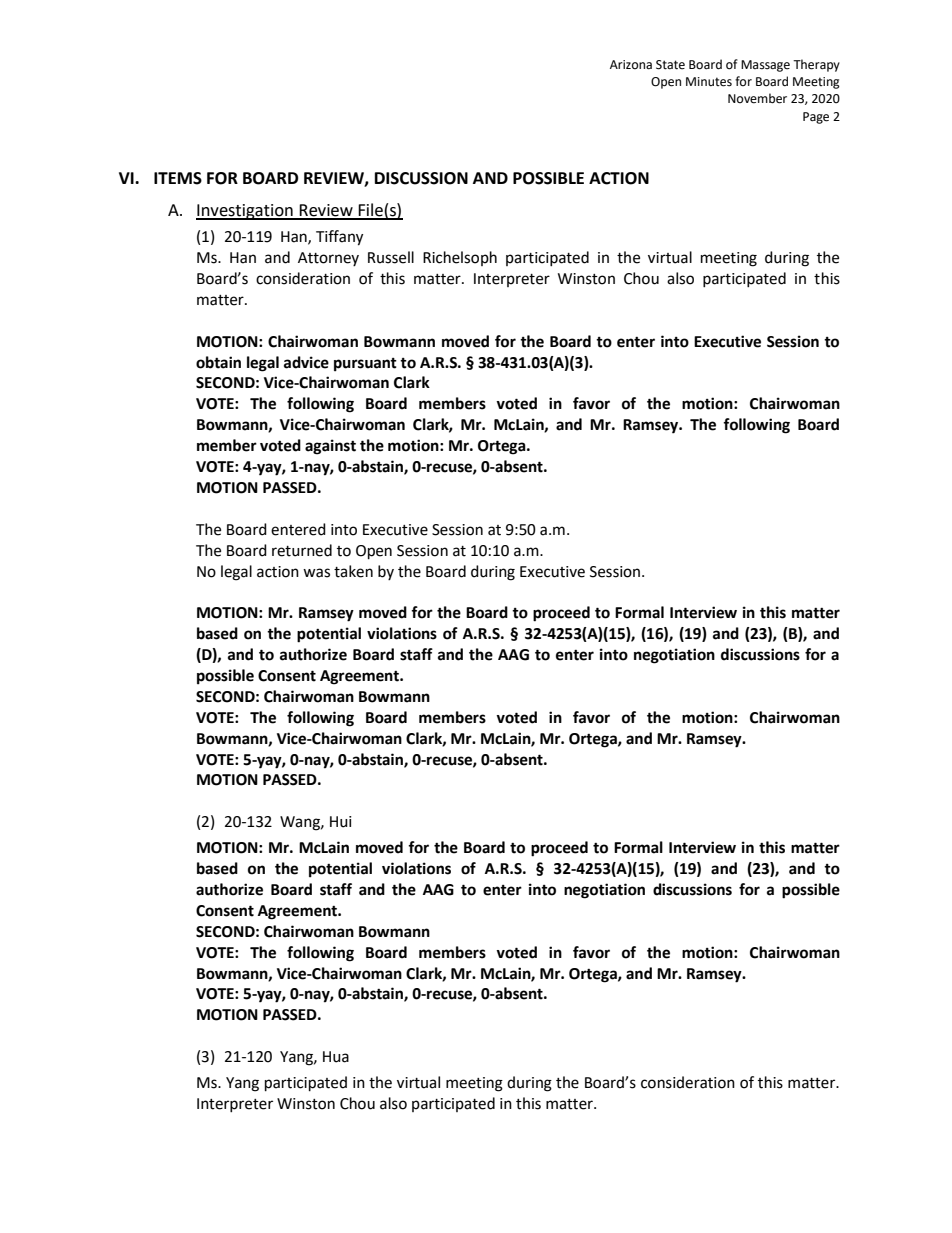 The height and width of the screenshot is (1233, 952). What do you see at coordinates (330, 447) in the screenshot?
I see `against` at bounding box center [330, 447].
